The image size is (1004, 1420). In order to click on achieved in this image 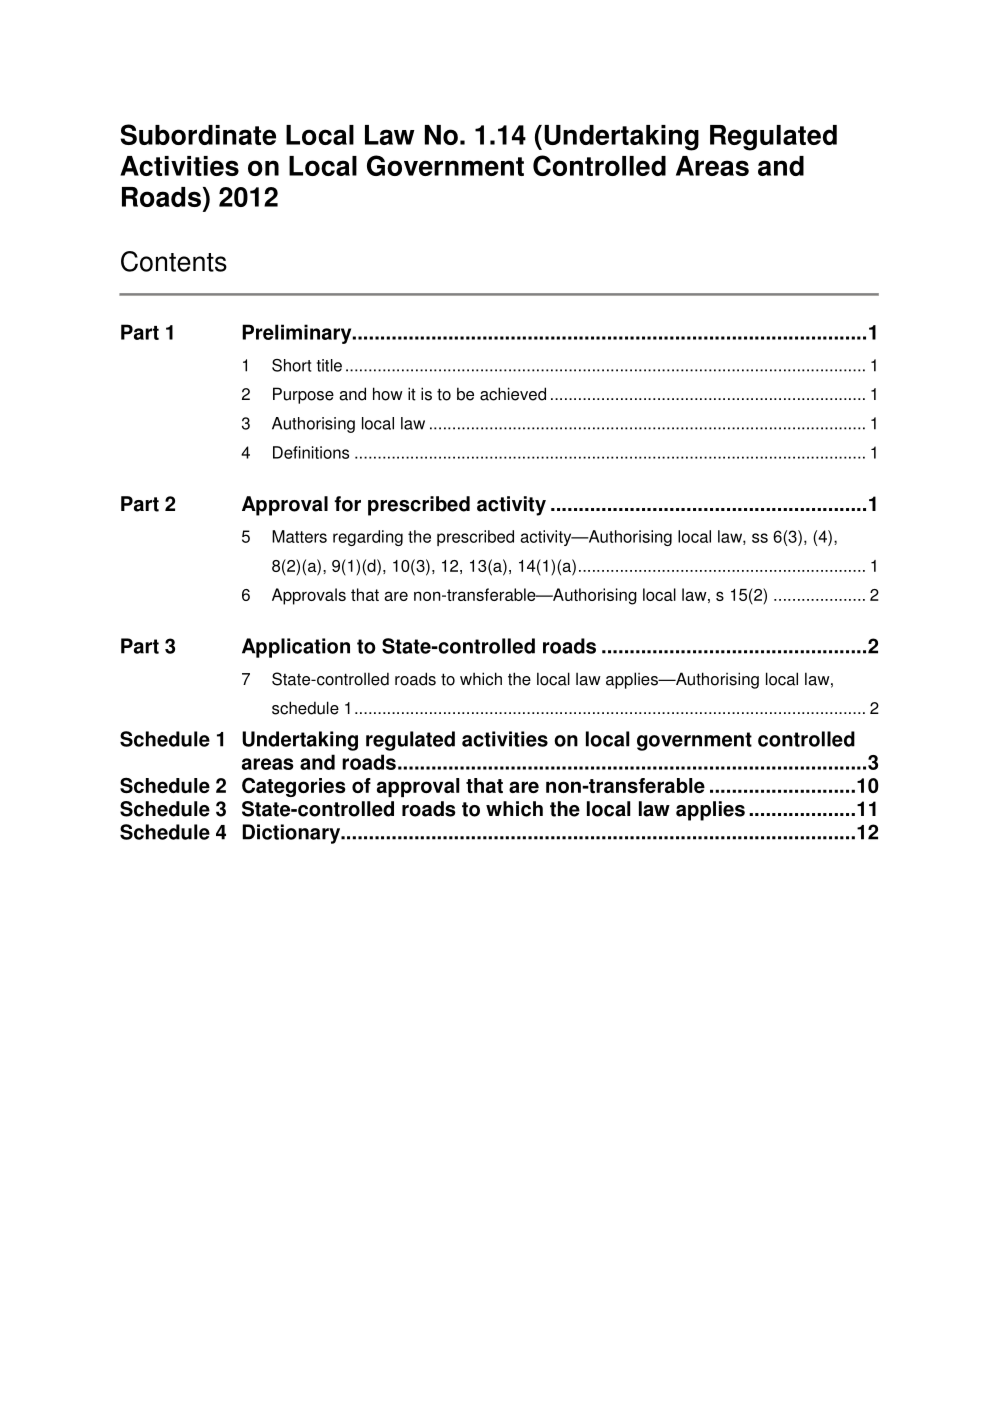, I will do `click(513, 394)`.
